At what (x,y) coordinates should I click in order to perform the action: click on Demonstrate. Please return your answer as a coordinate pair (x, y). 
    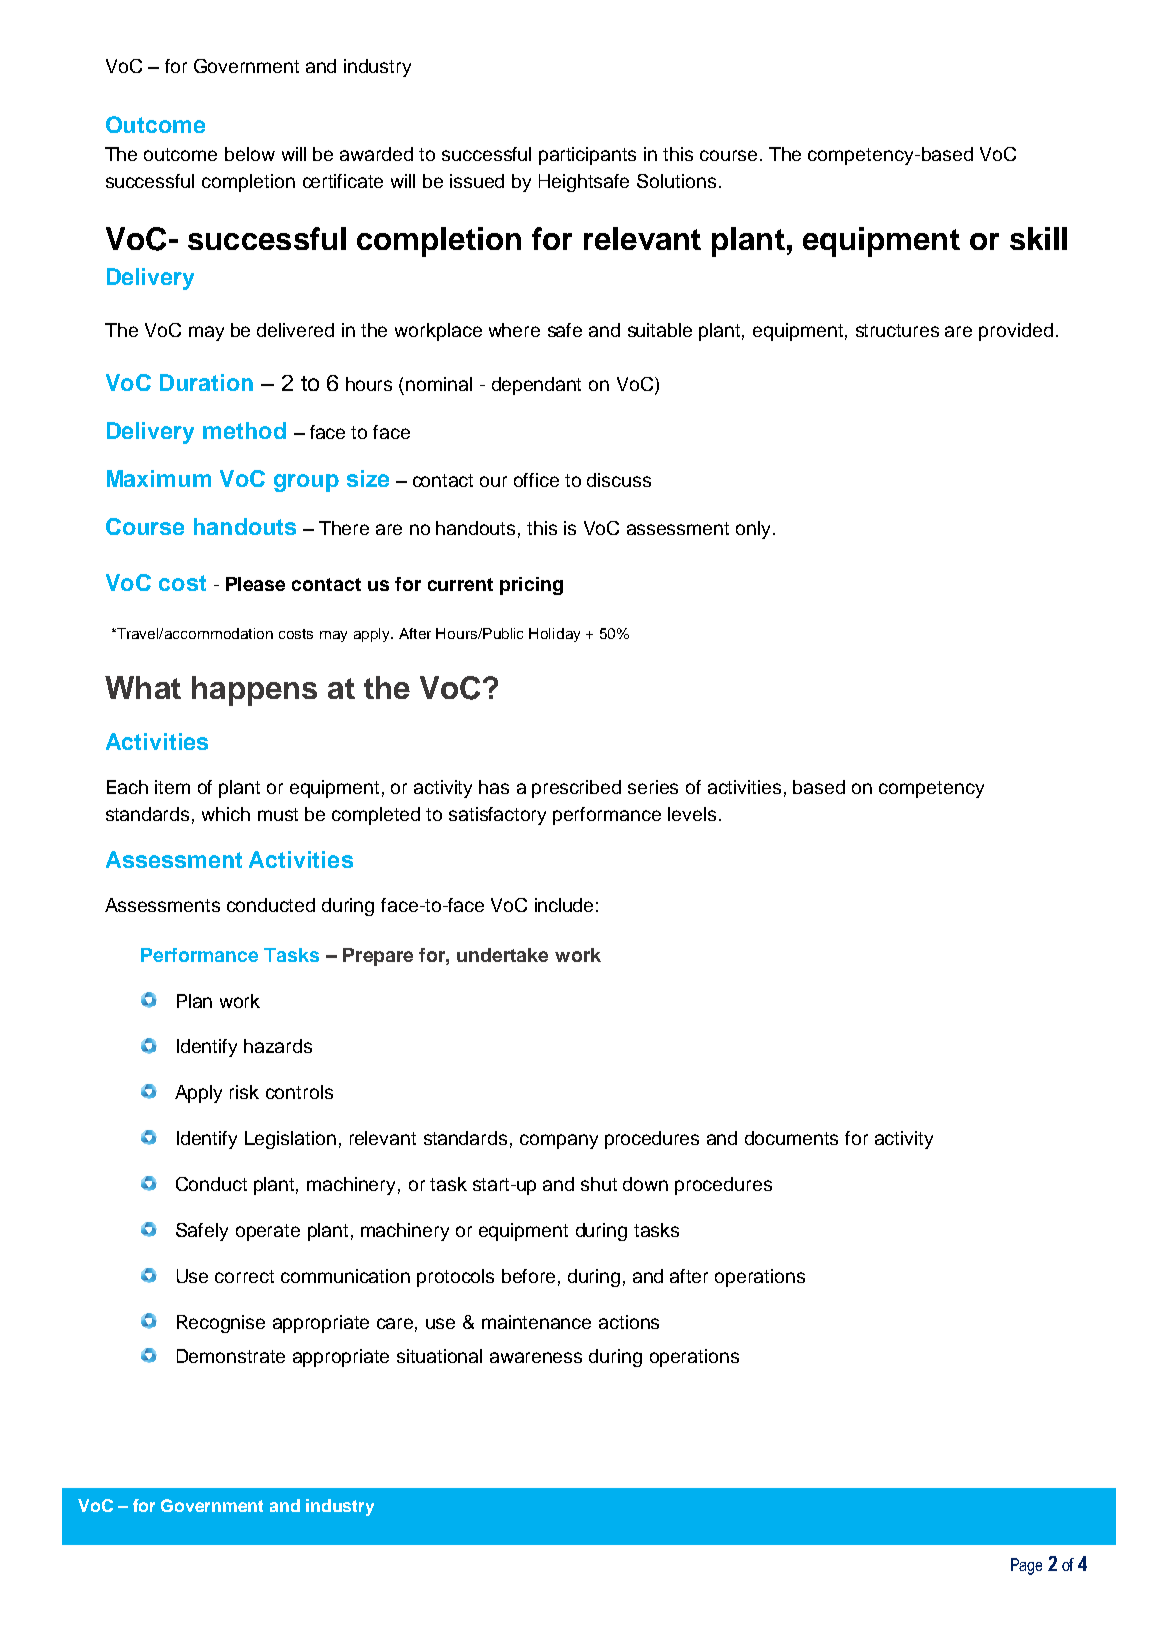
    Looking at the image, I should click on (231, 1356).
